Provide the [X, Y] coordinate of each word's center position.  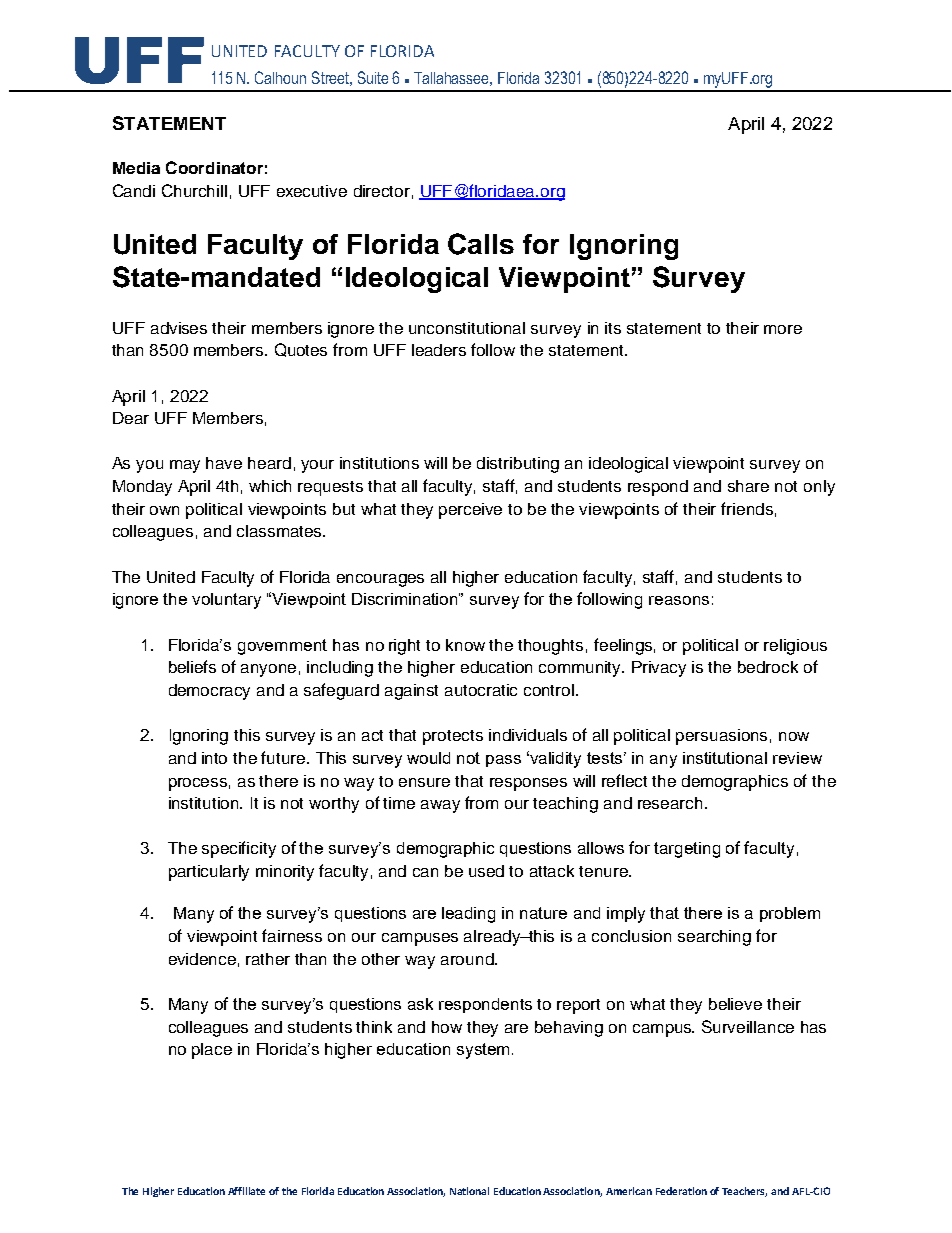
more [783, 329]
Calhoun [280, 77]
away [440, 806]
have [224, 463]
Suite [373, 77]
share [748, 486]
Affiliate [246, 1191]
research [670, 803]
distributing [518, 465]
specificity [239, 849]
